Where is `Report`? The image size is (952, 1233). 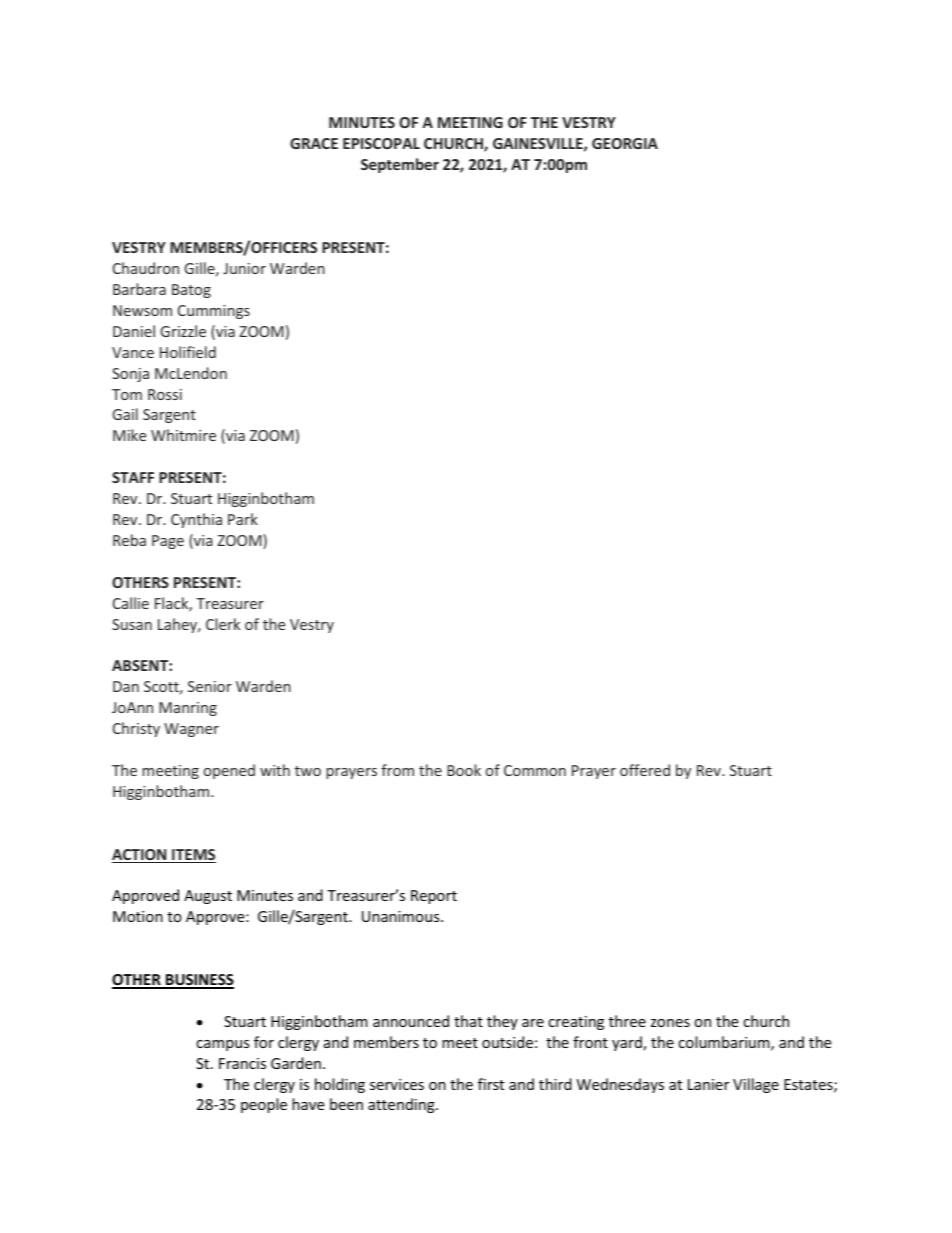
Report is located at coordinates (434, 897).
